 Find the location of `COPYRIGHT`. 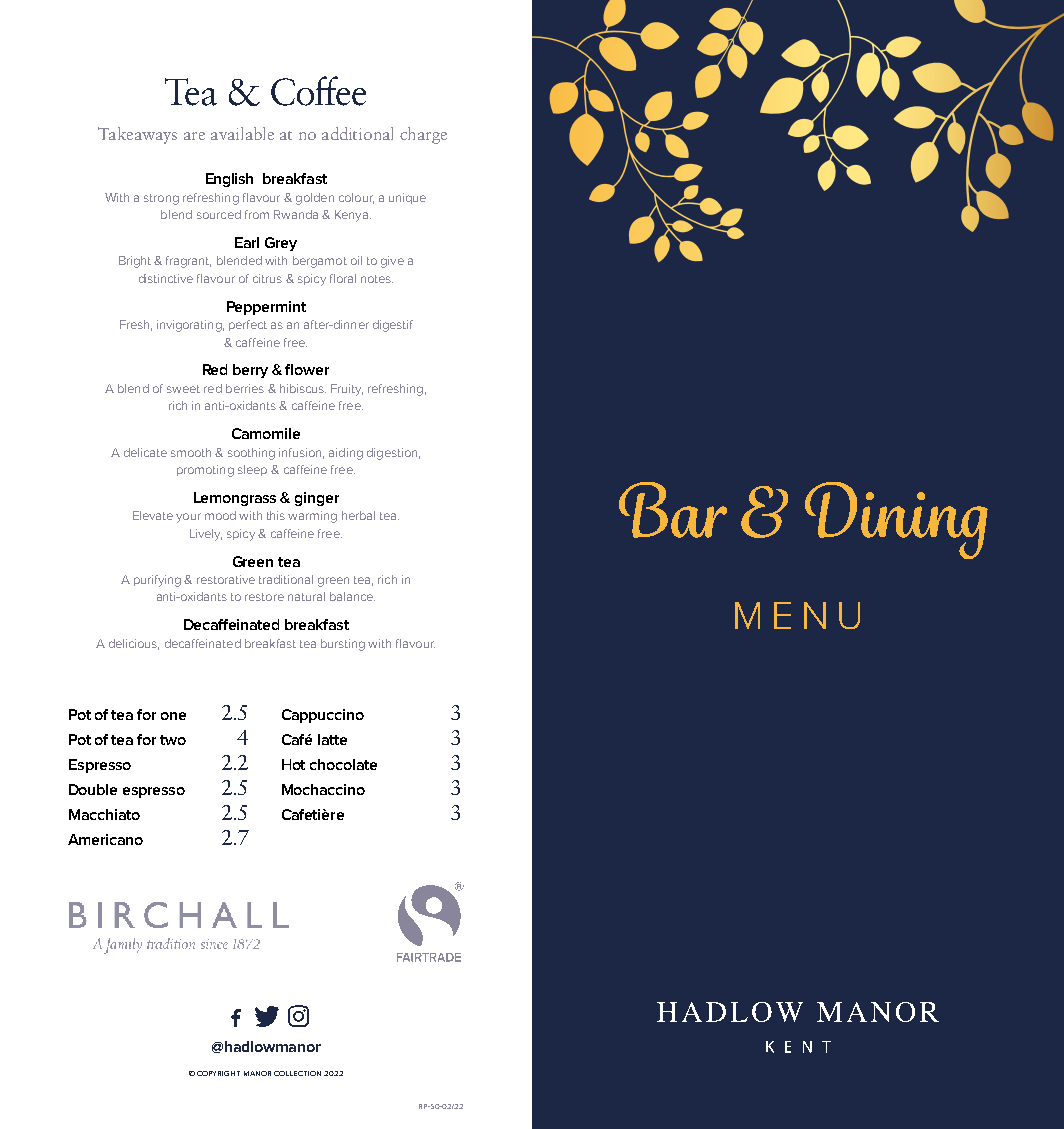

COPYRIGHT is located at coordinates (218, 1073).
